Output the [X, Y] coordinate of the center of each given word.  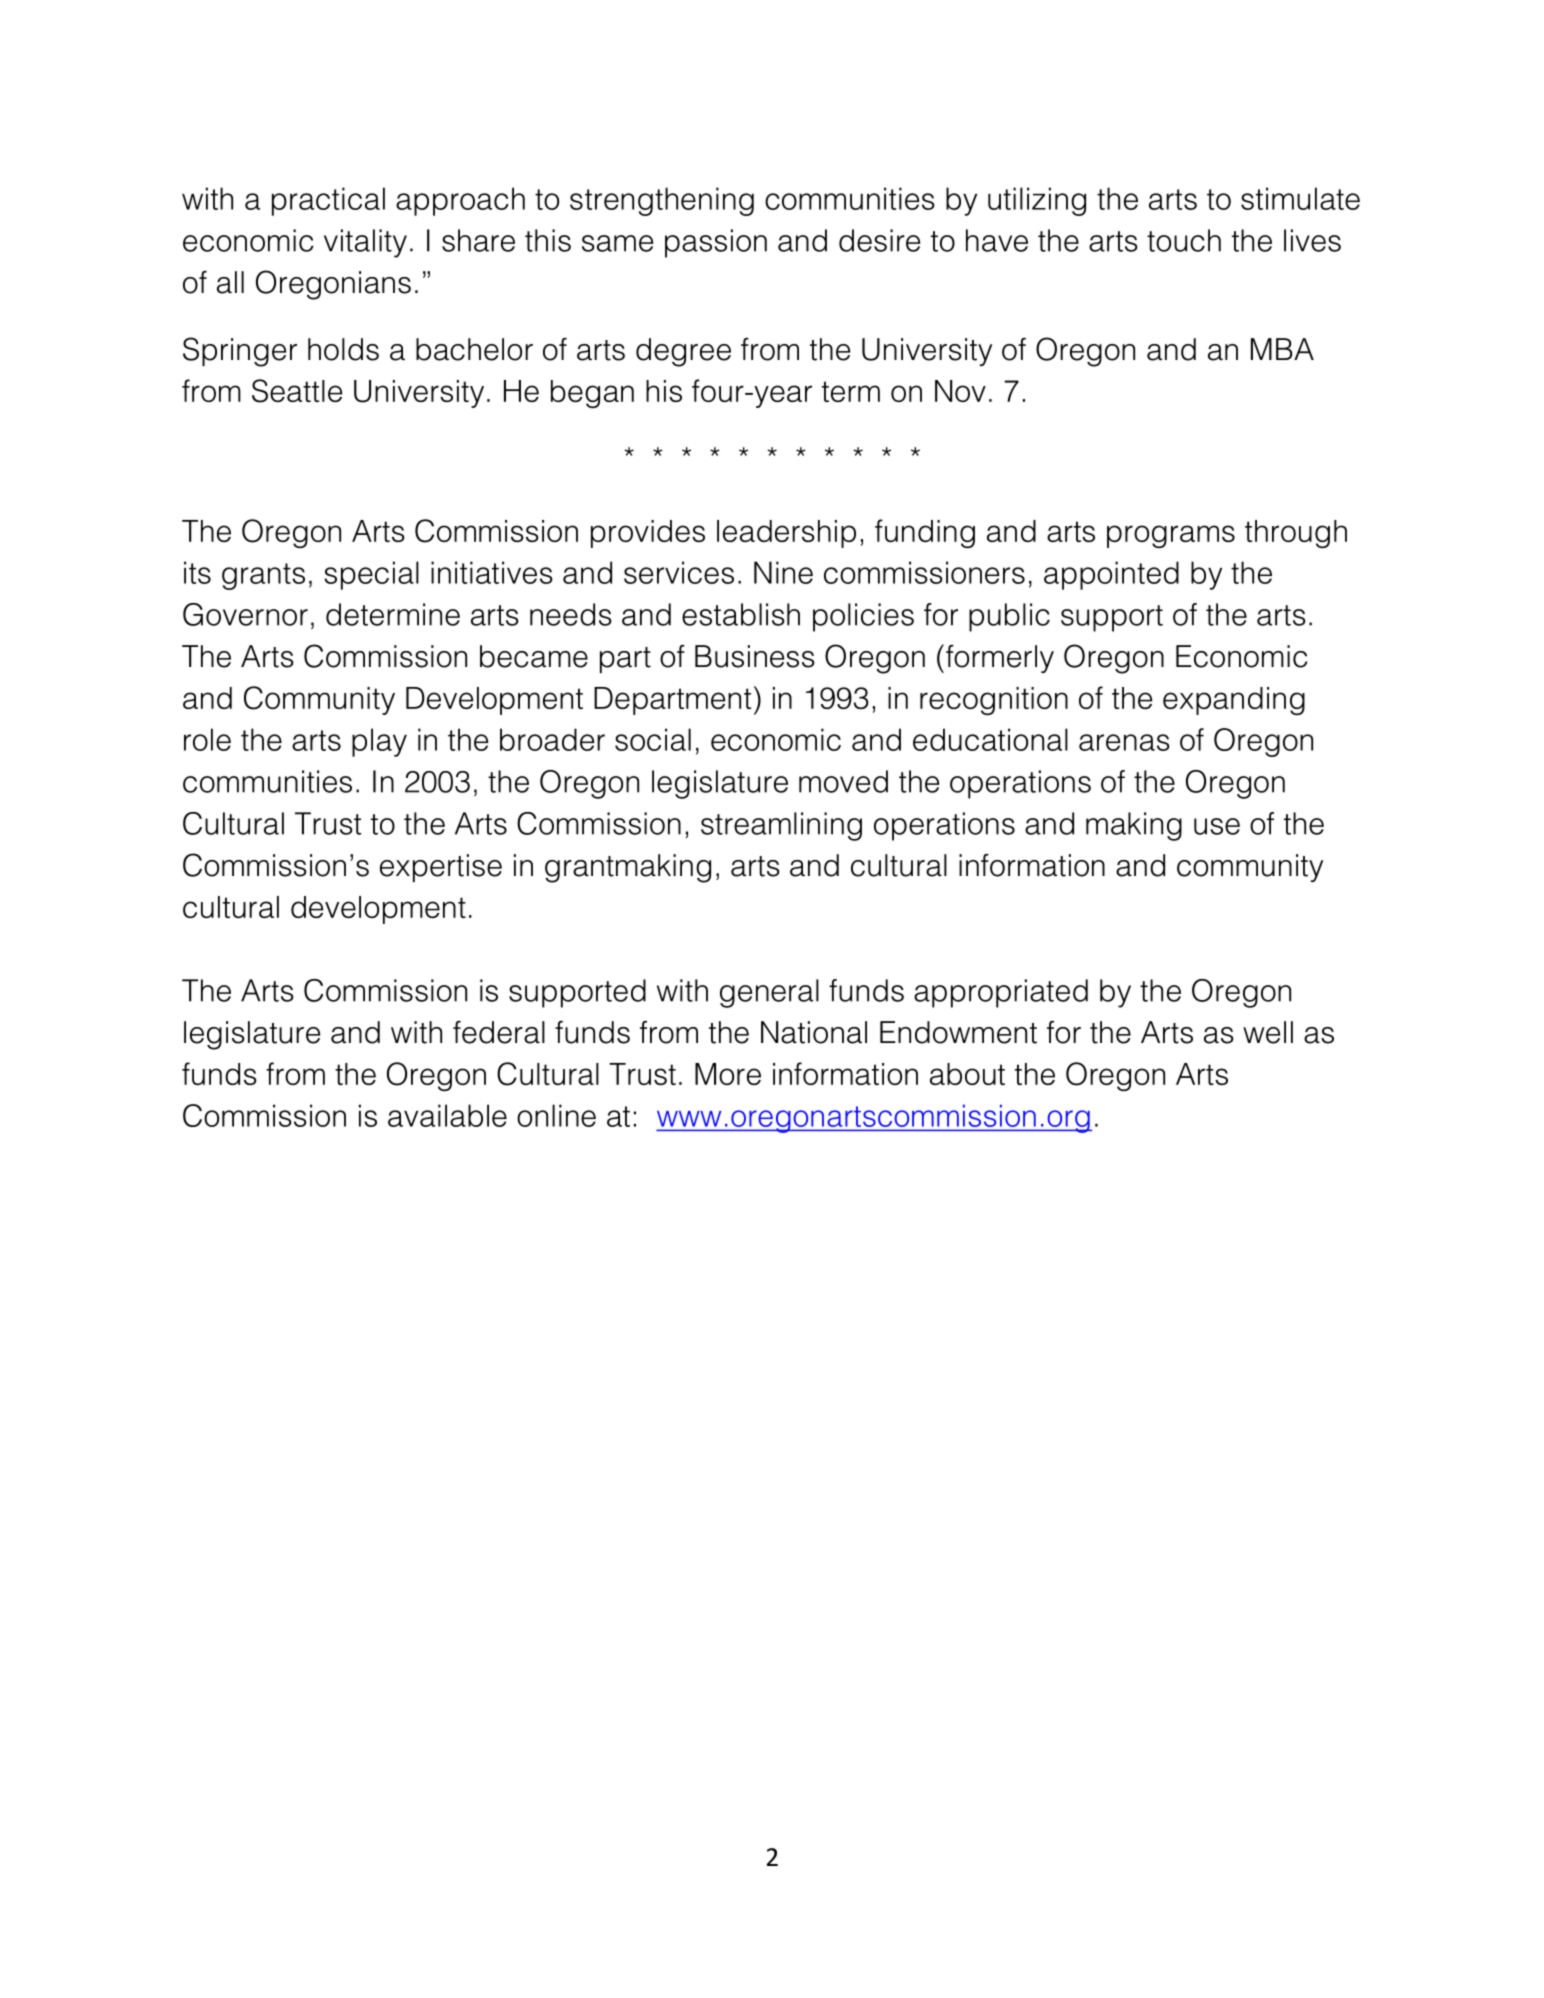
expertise [441, 868]
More [728, 1074]
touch [1184, 240]
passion [716, 243]
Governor [245, 614]
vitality [365, 243]
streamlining [781, 826]
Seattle [297, 391]
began [592, 394]
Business [755, 656]
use [1217, 826]
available [447, 1115]
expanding [1234, 701]
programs [1171, 536]
